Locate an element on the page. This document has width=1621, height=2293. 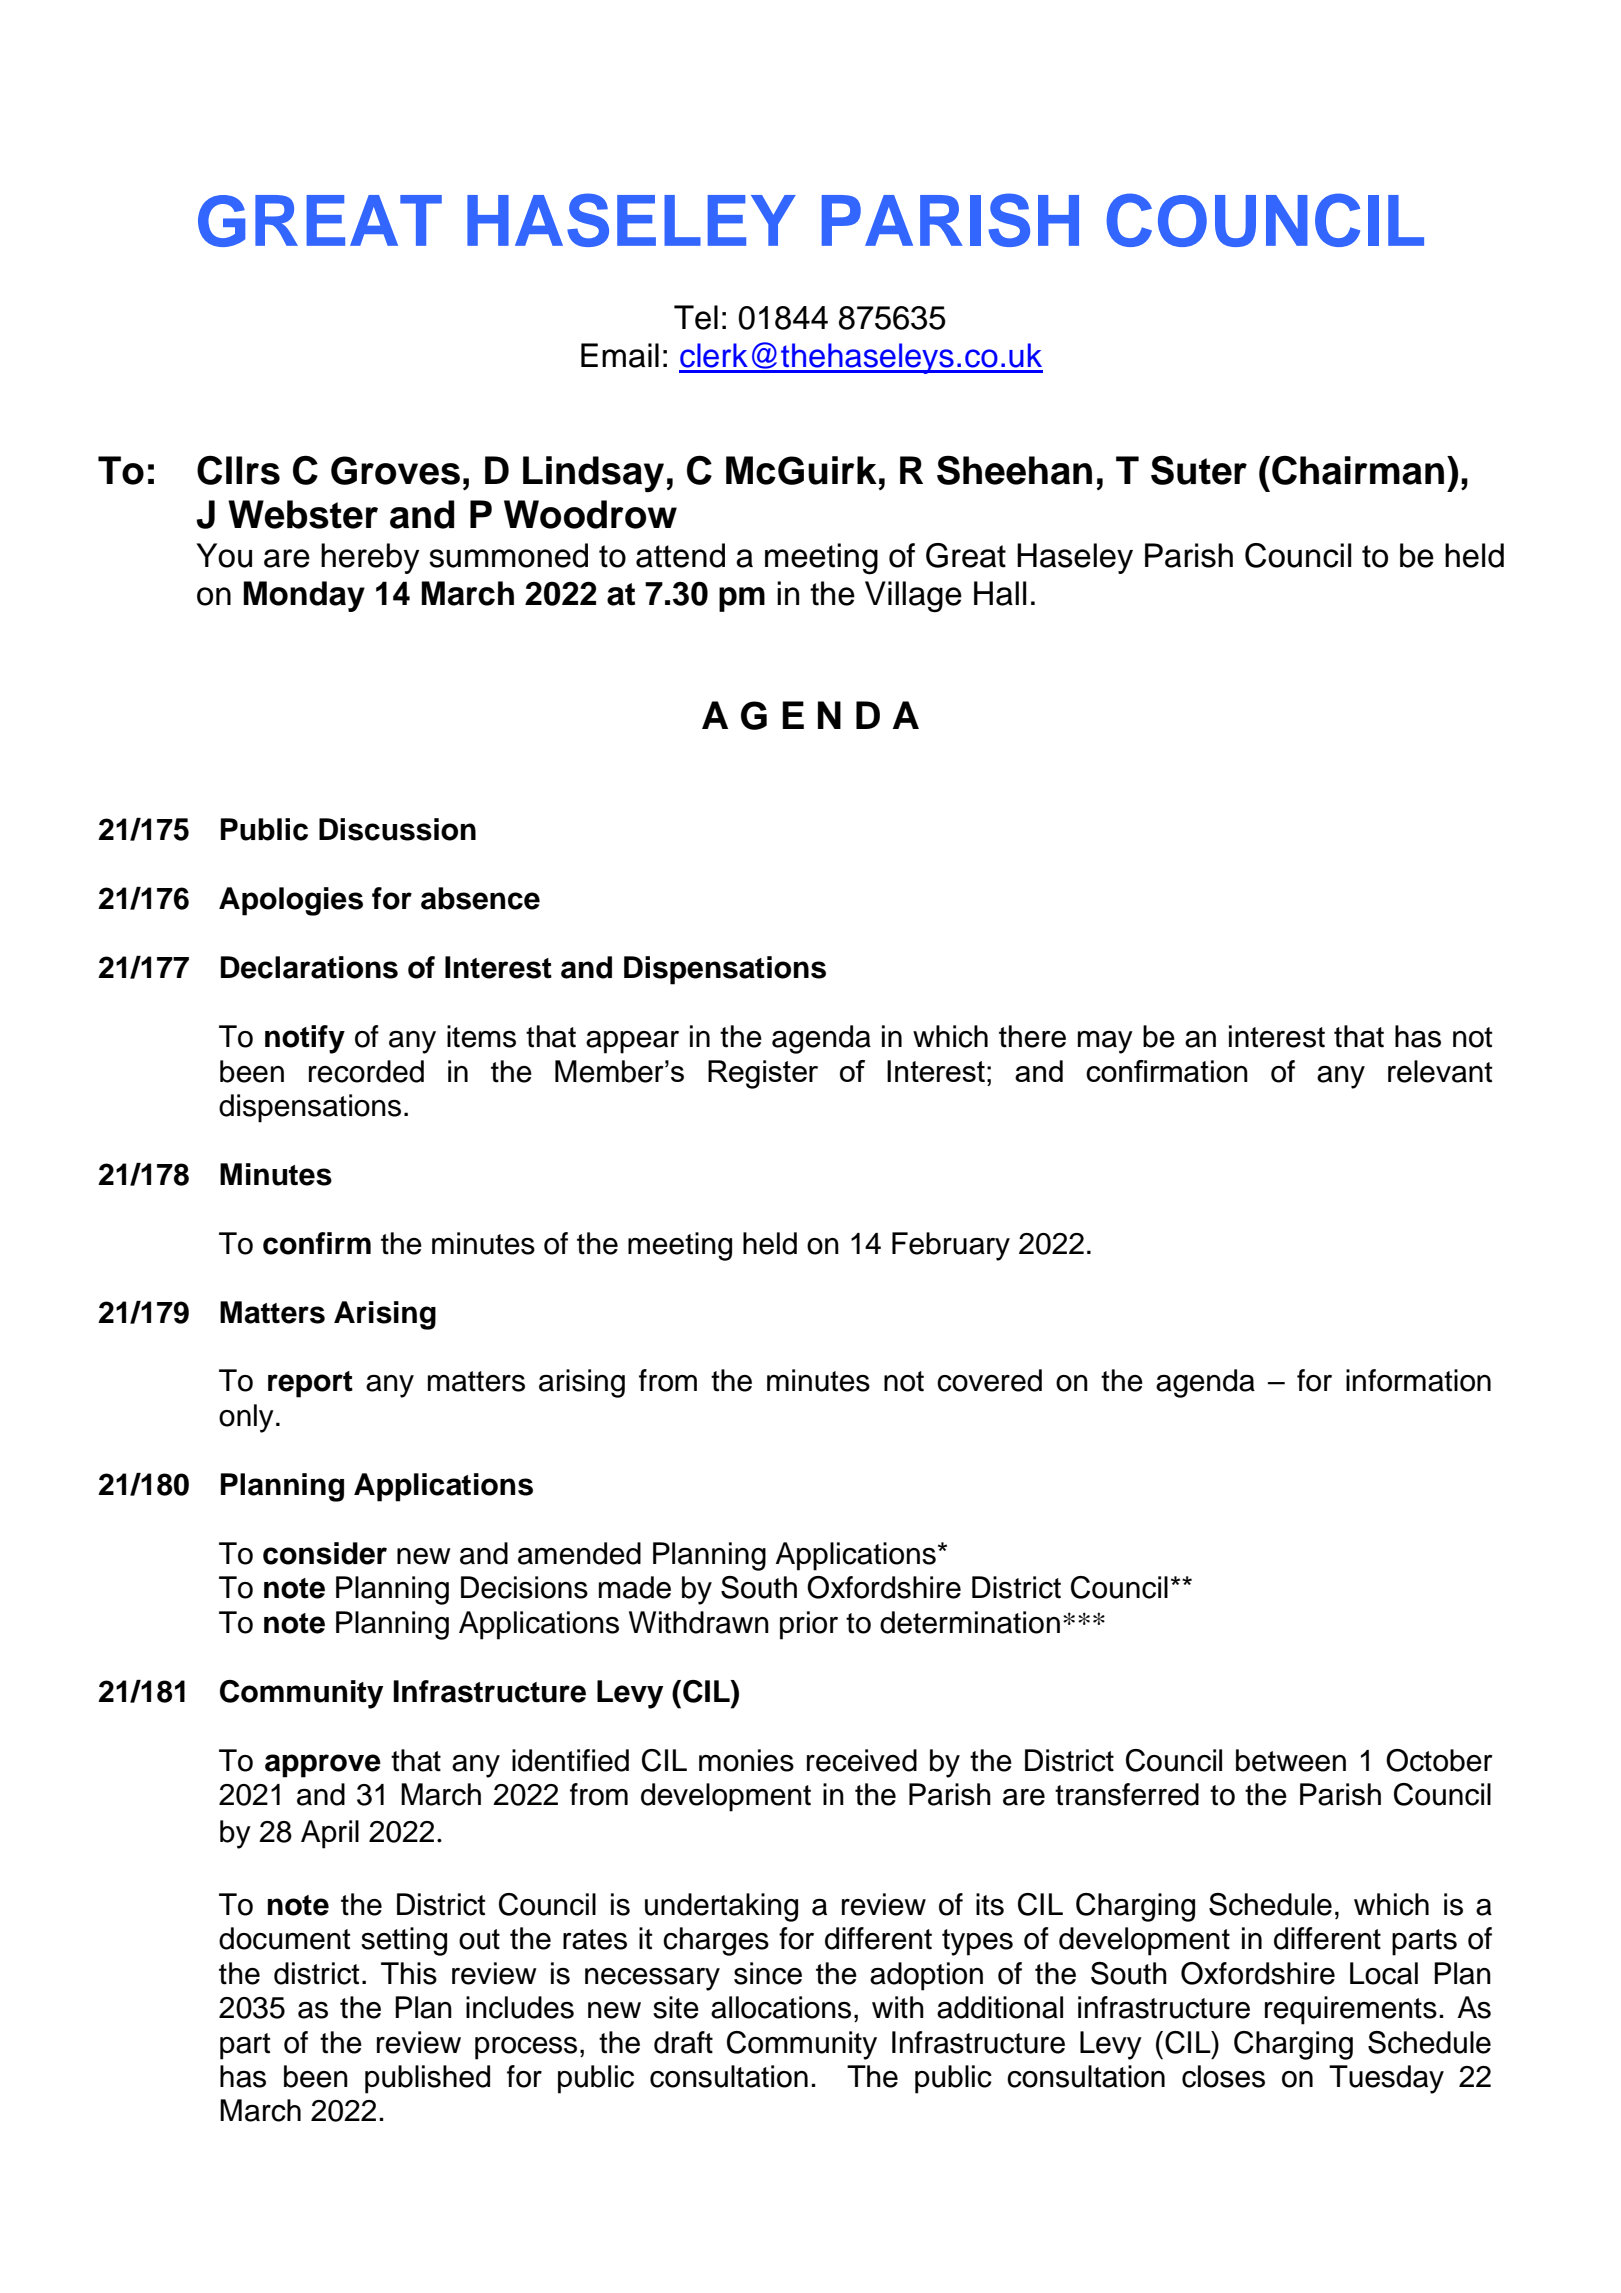
February is located at coordinates (951, 1246).
